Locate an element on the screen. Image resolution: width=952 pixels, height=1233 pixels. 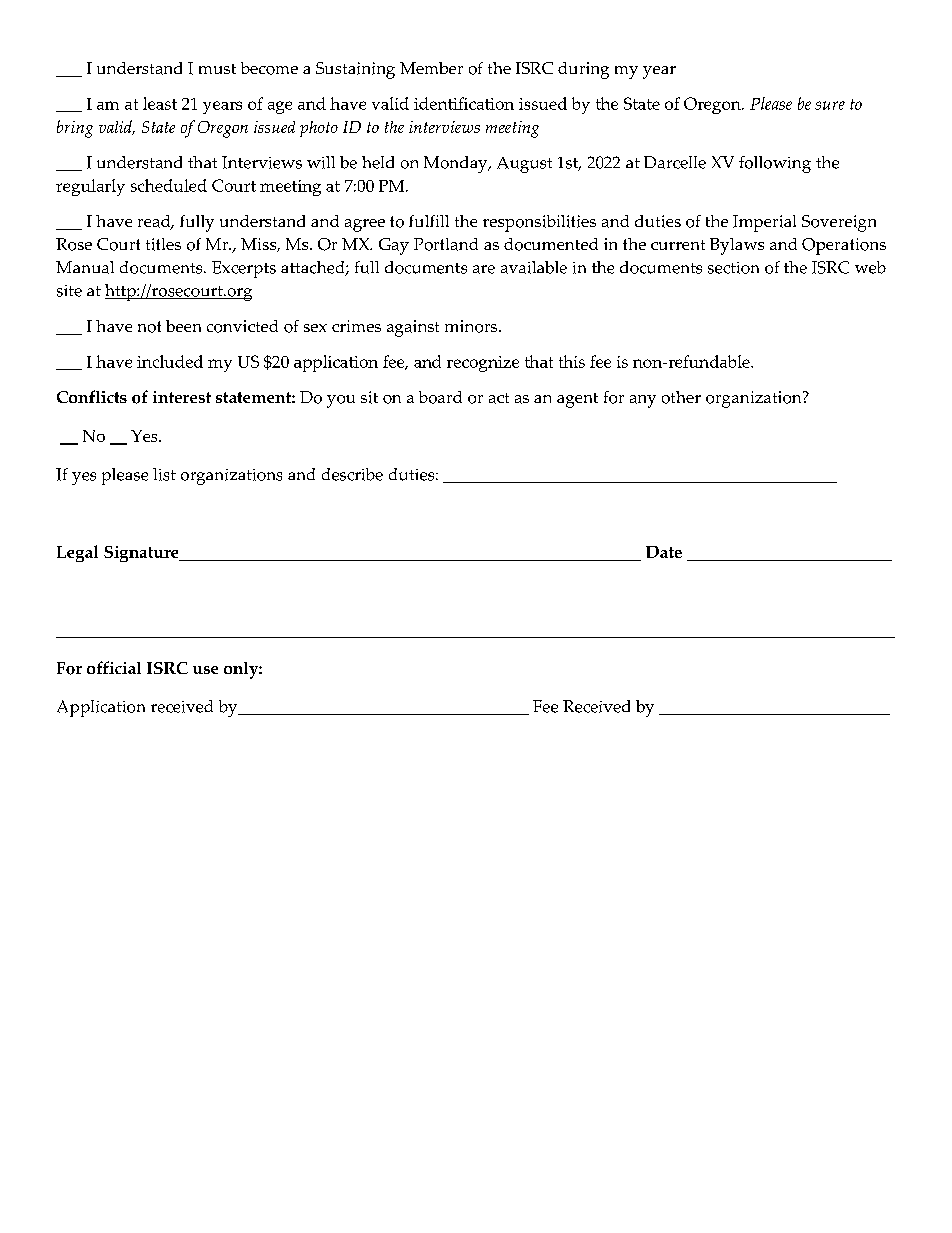
other is located at coordinates (681, 397).
